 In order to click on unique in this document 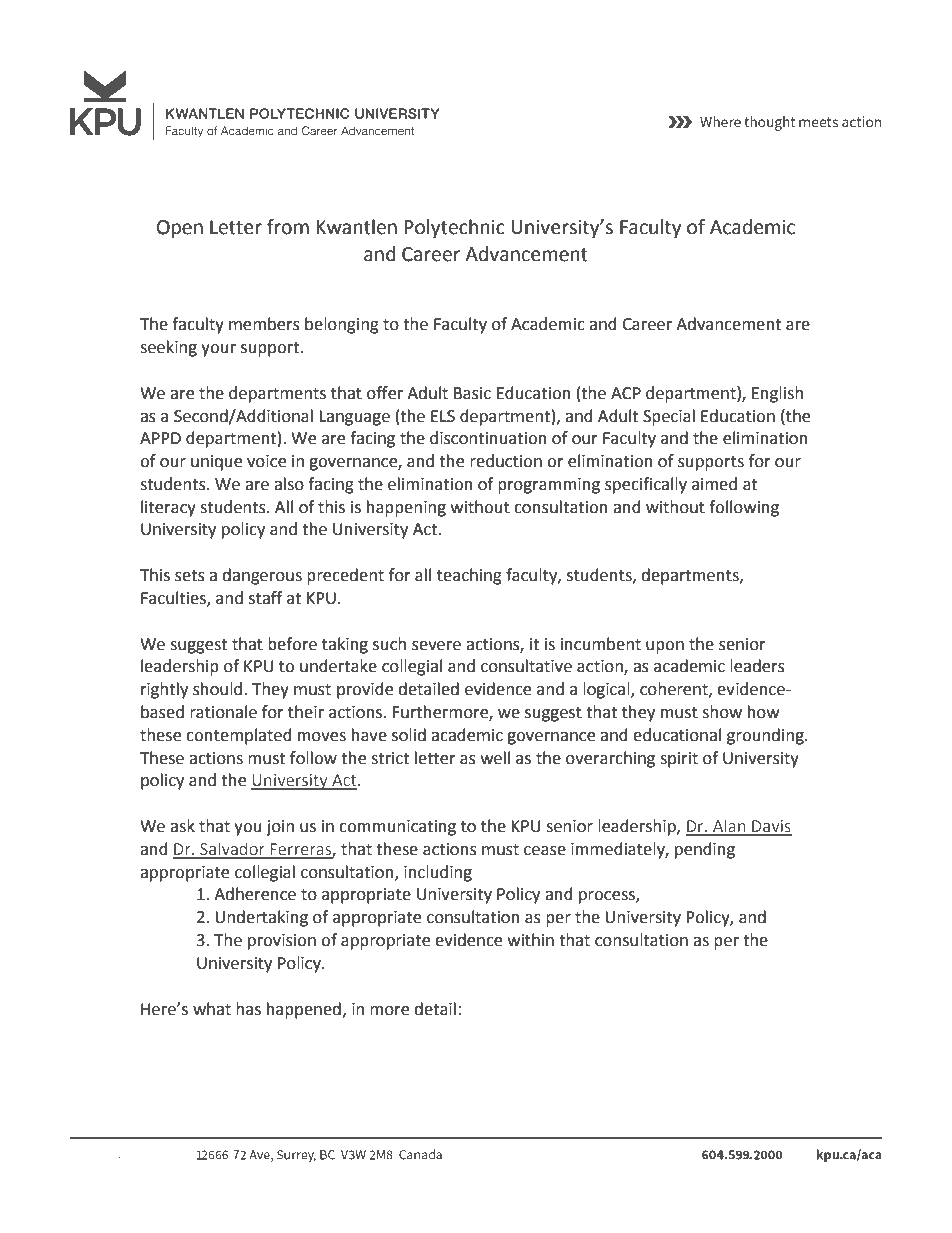, I will do `click(216, 463)`.
